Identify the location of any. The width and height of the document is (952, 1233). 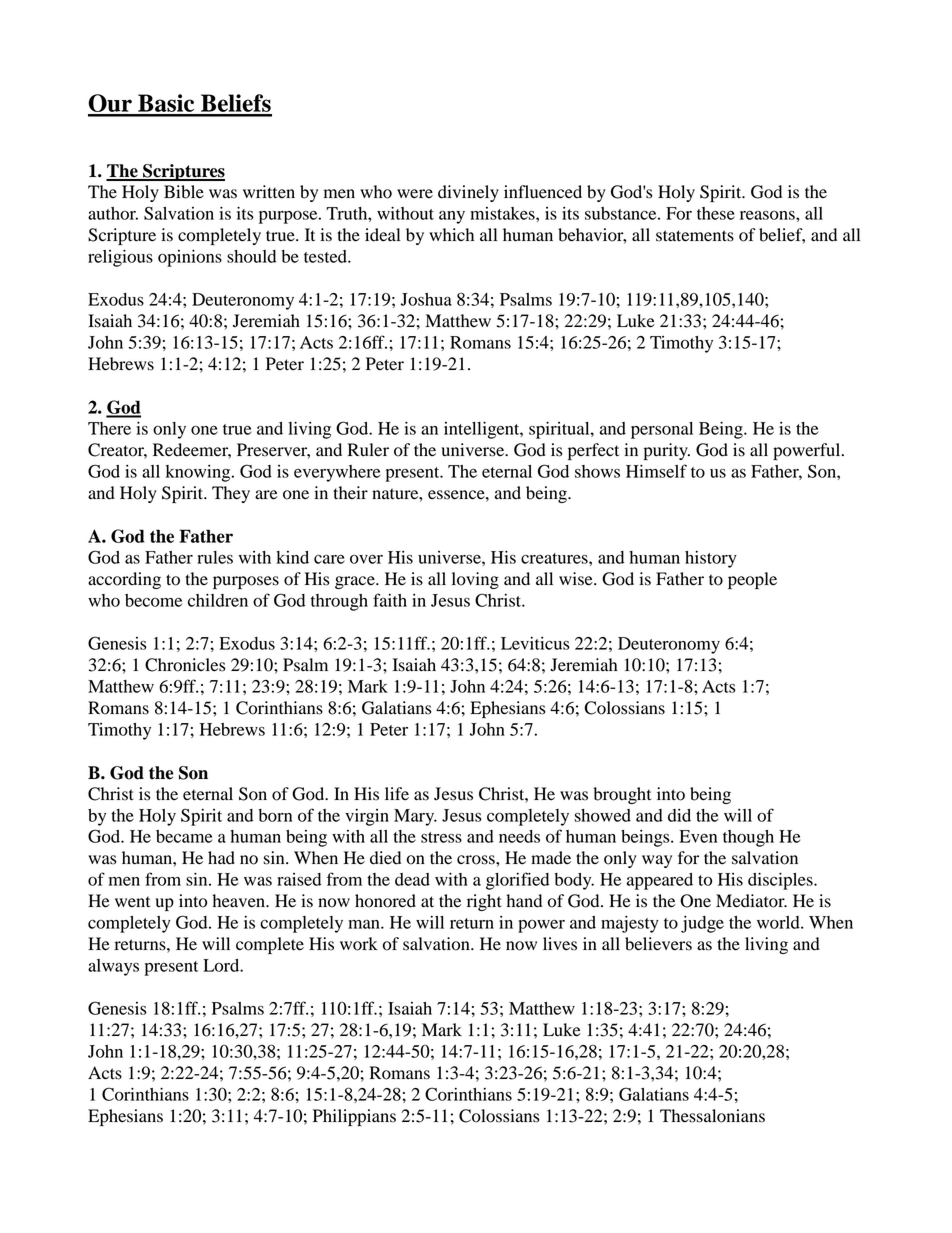
(452, 217).
